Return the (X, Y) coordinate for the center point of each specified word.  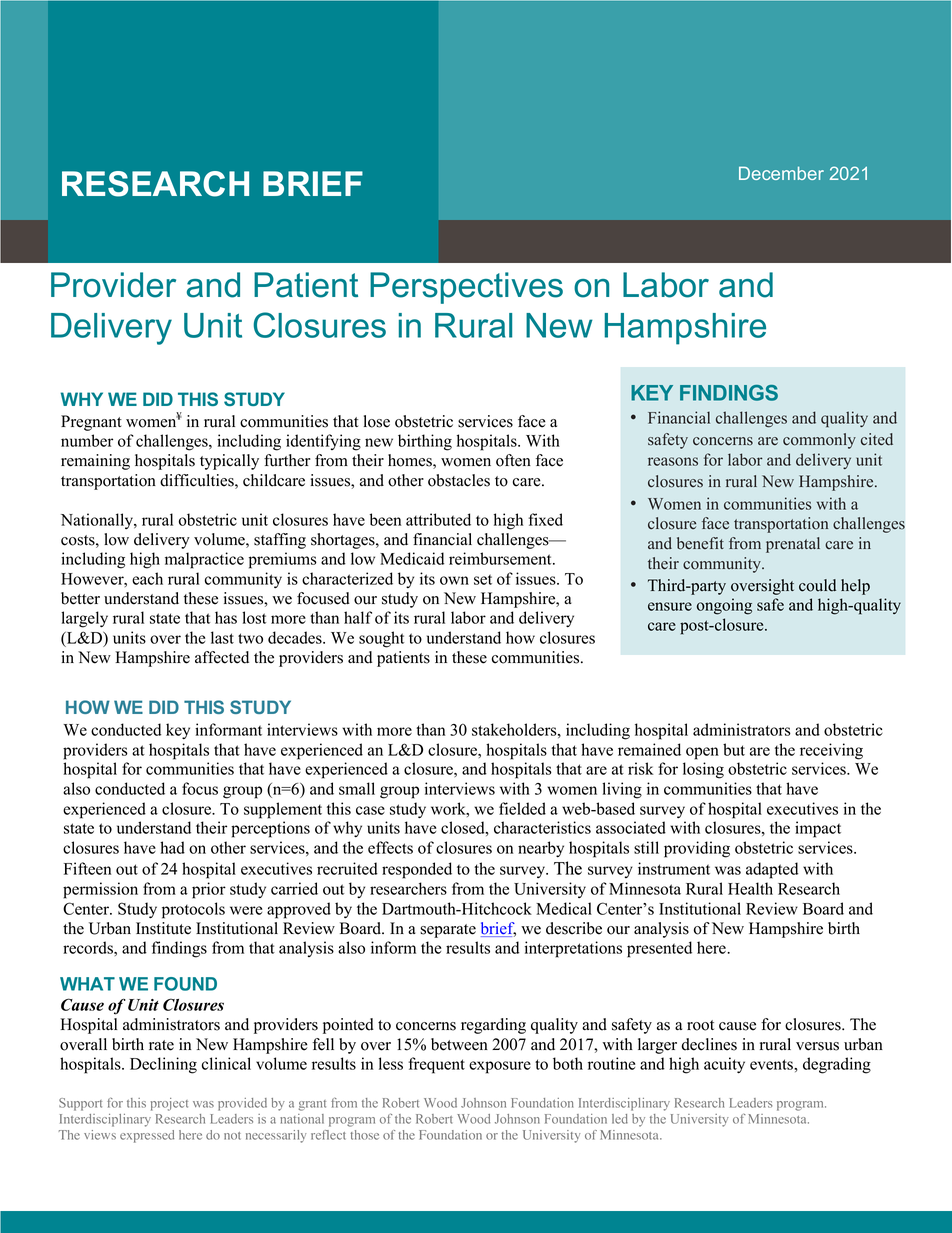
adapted (772, 870)
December (781, 173)
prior (209, 890)
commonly (819, 441)
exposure (500, 1067)
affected (222, 657)
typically (229, 462)
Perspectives (466, 288)
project (169, 1104)
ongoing (724, 606)
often (513, 460)
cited (877, 439)
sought (381, 639)
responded (417, 870)
